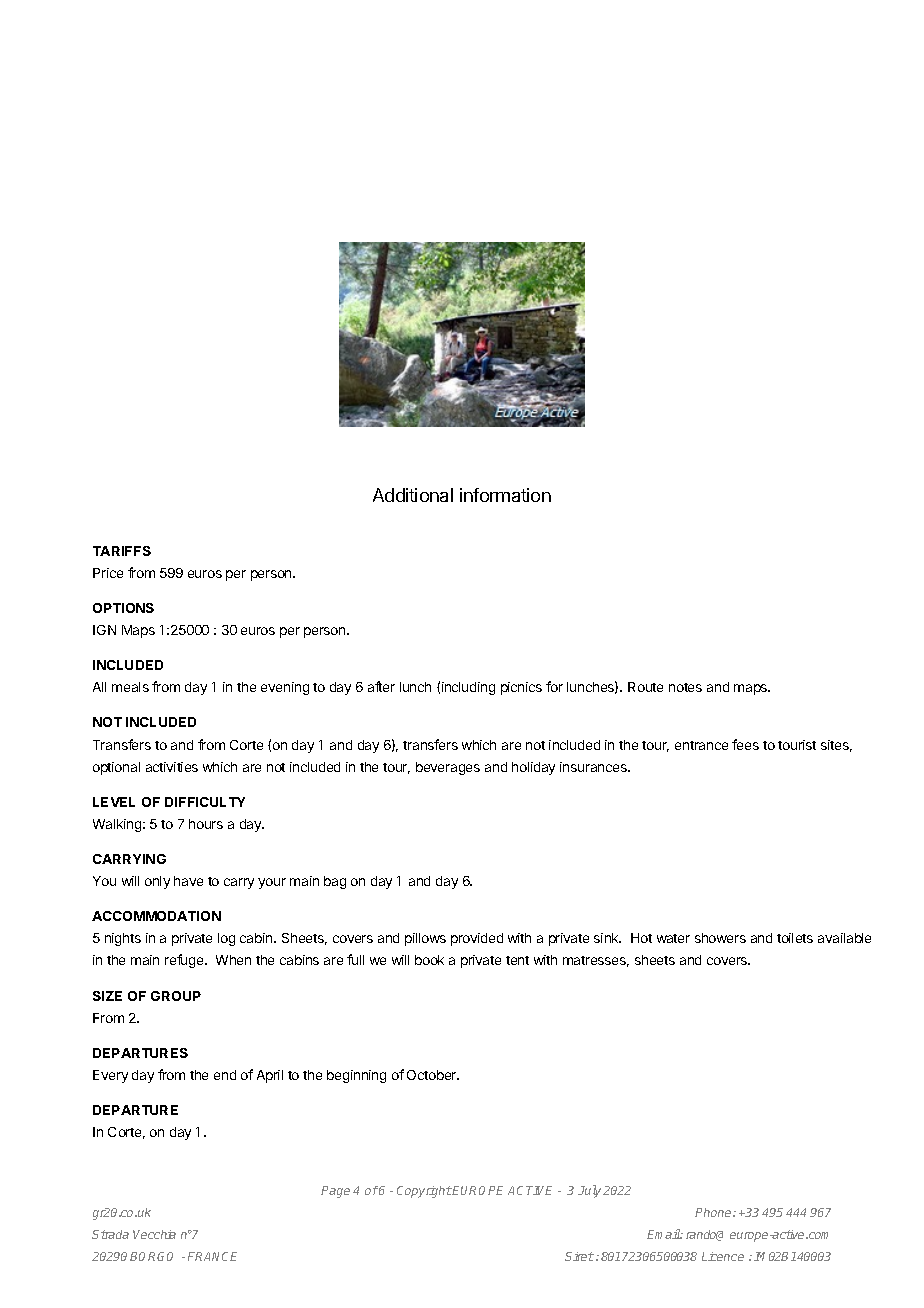  What do you see at coordinates (720, 938) in the page?
I see `showers` at bounding box center [720, 938].
